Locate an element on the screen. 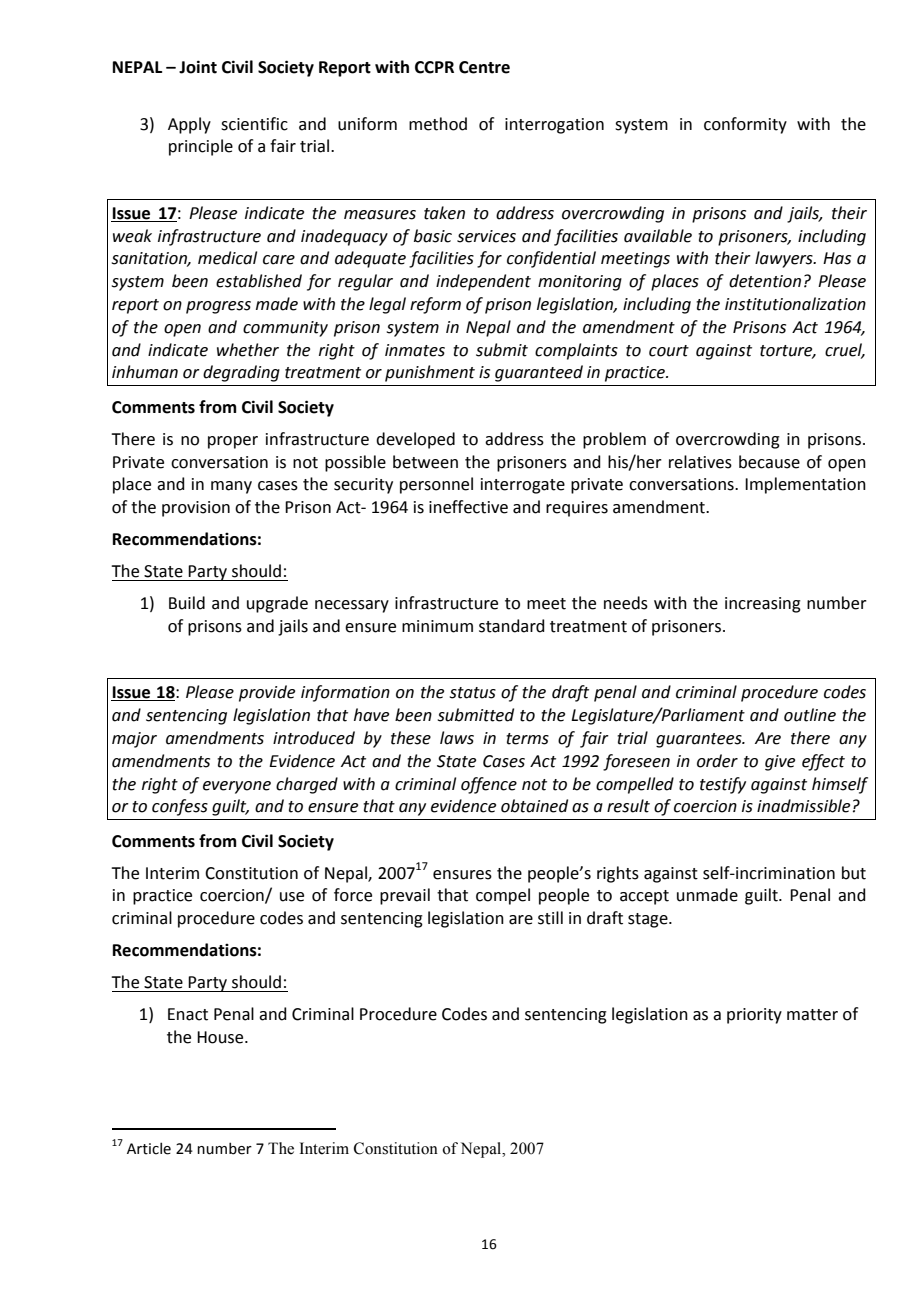  accept is located at coordinates (644, 897).
